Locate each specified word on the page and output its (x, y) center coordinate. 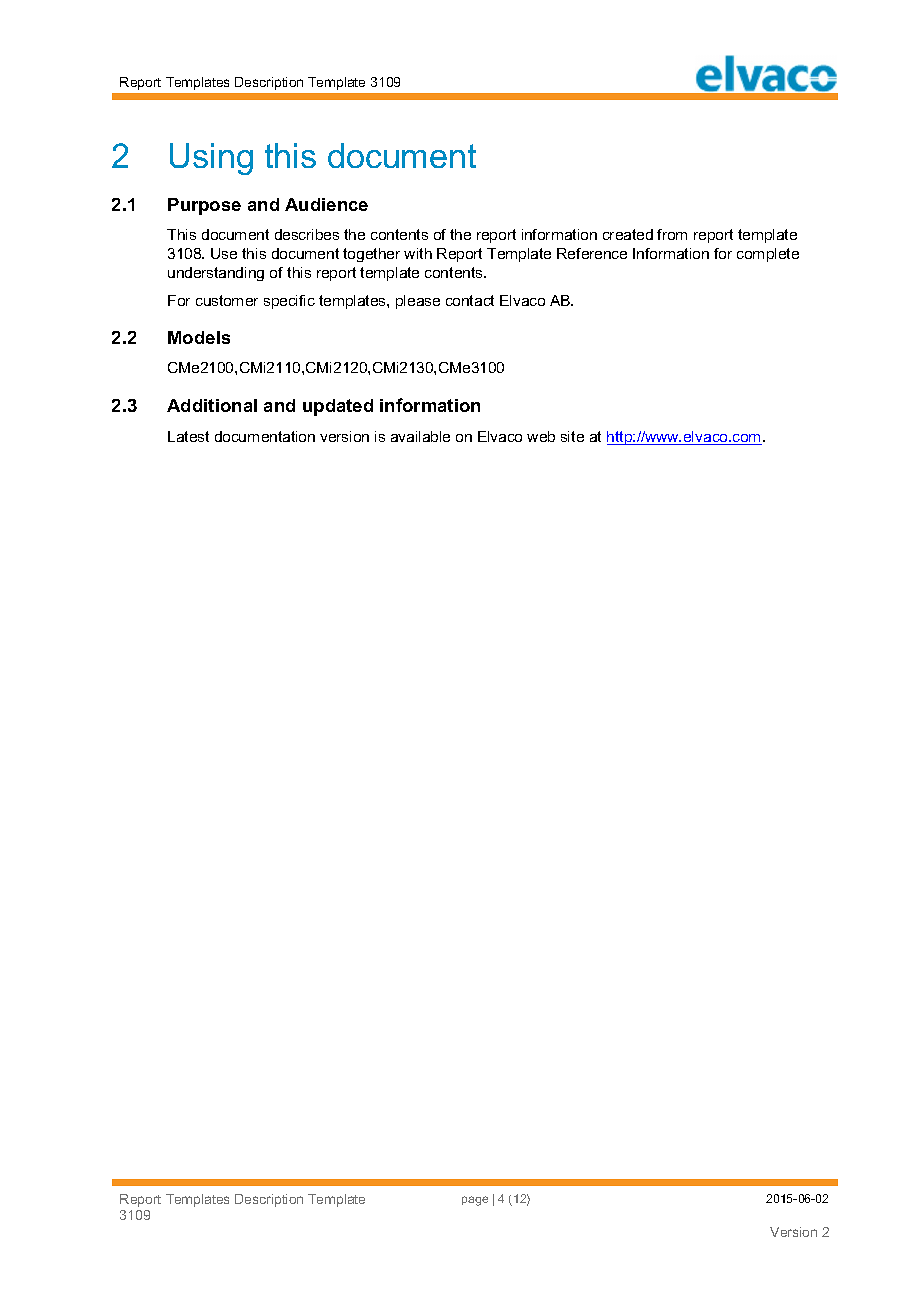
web (541, 436)
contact (470, 300)
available (420, 436)
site (572, 436)
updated (338, 407)
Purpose (204, 206)
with (418, 253)
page (475, 1201)
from (672, 234)
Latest (188, 436)
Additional (212, 405)
